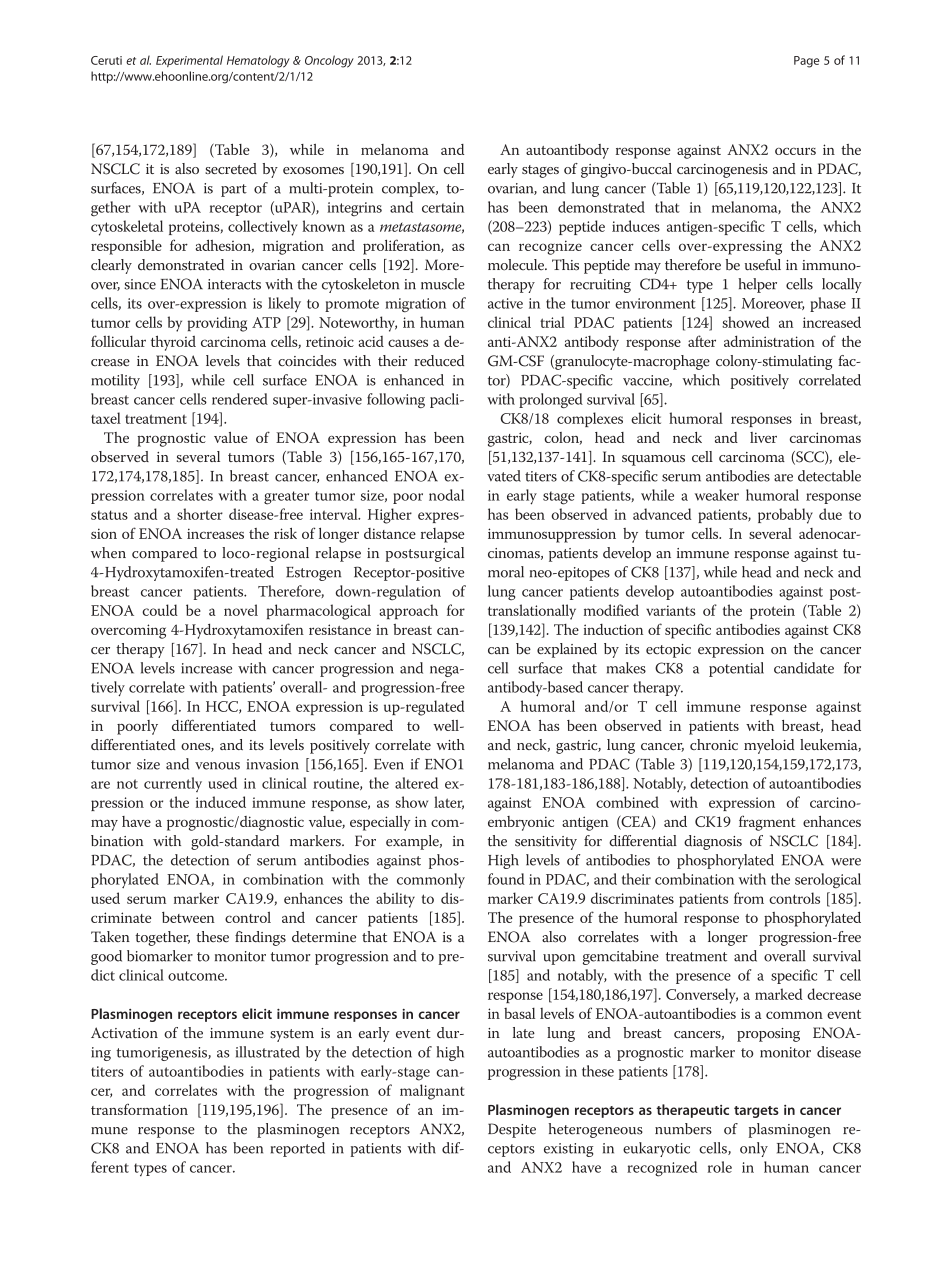 The width and height of the screenshot is (952, 1270). Describe the element at coordinates (736, 669) in the screenshot. I see `potential` at that location.
